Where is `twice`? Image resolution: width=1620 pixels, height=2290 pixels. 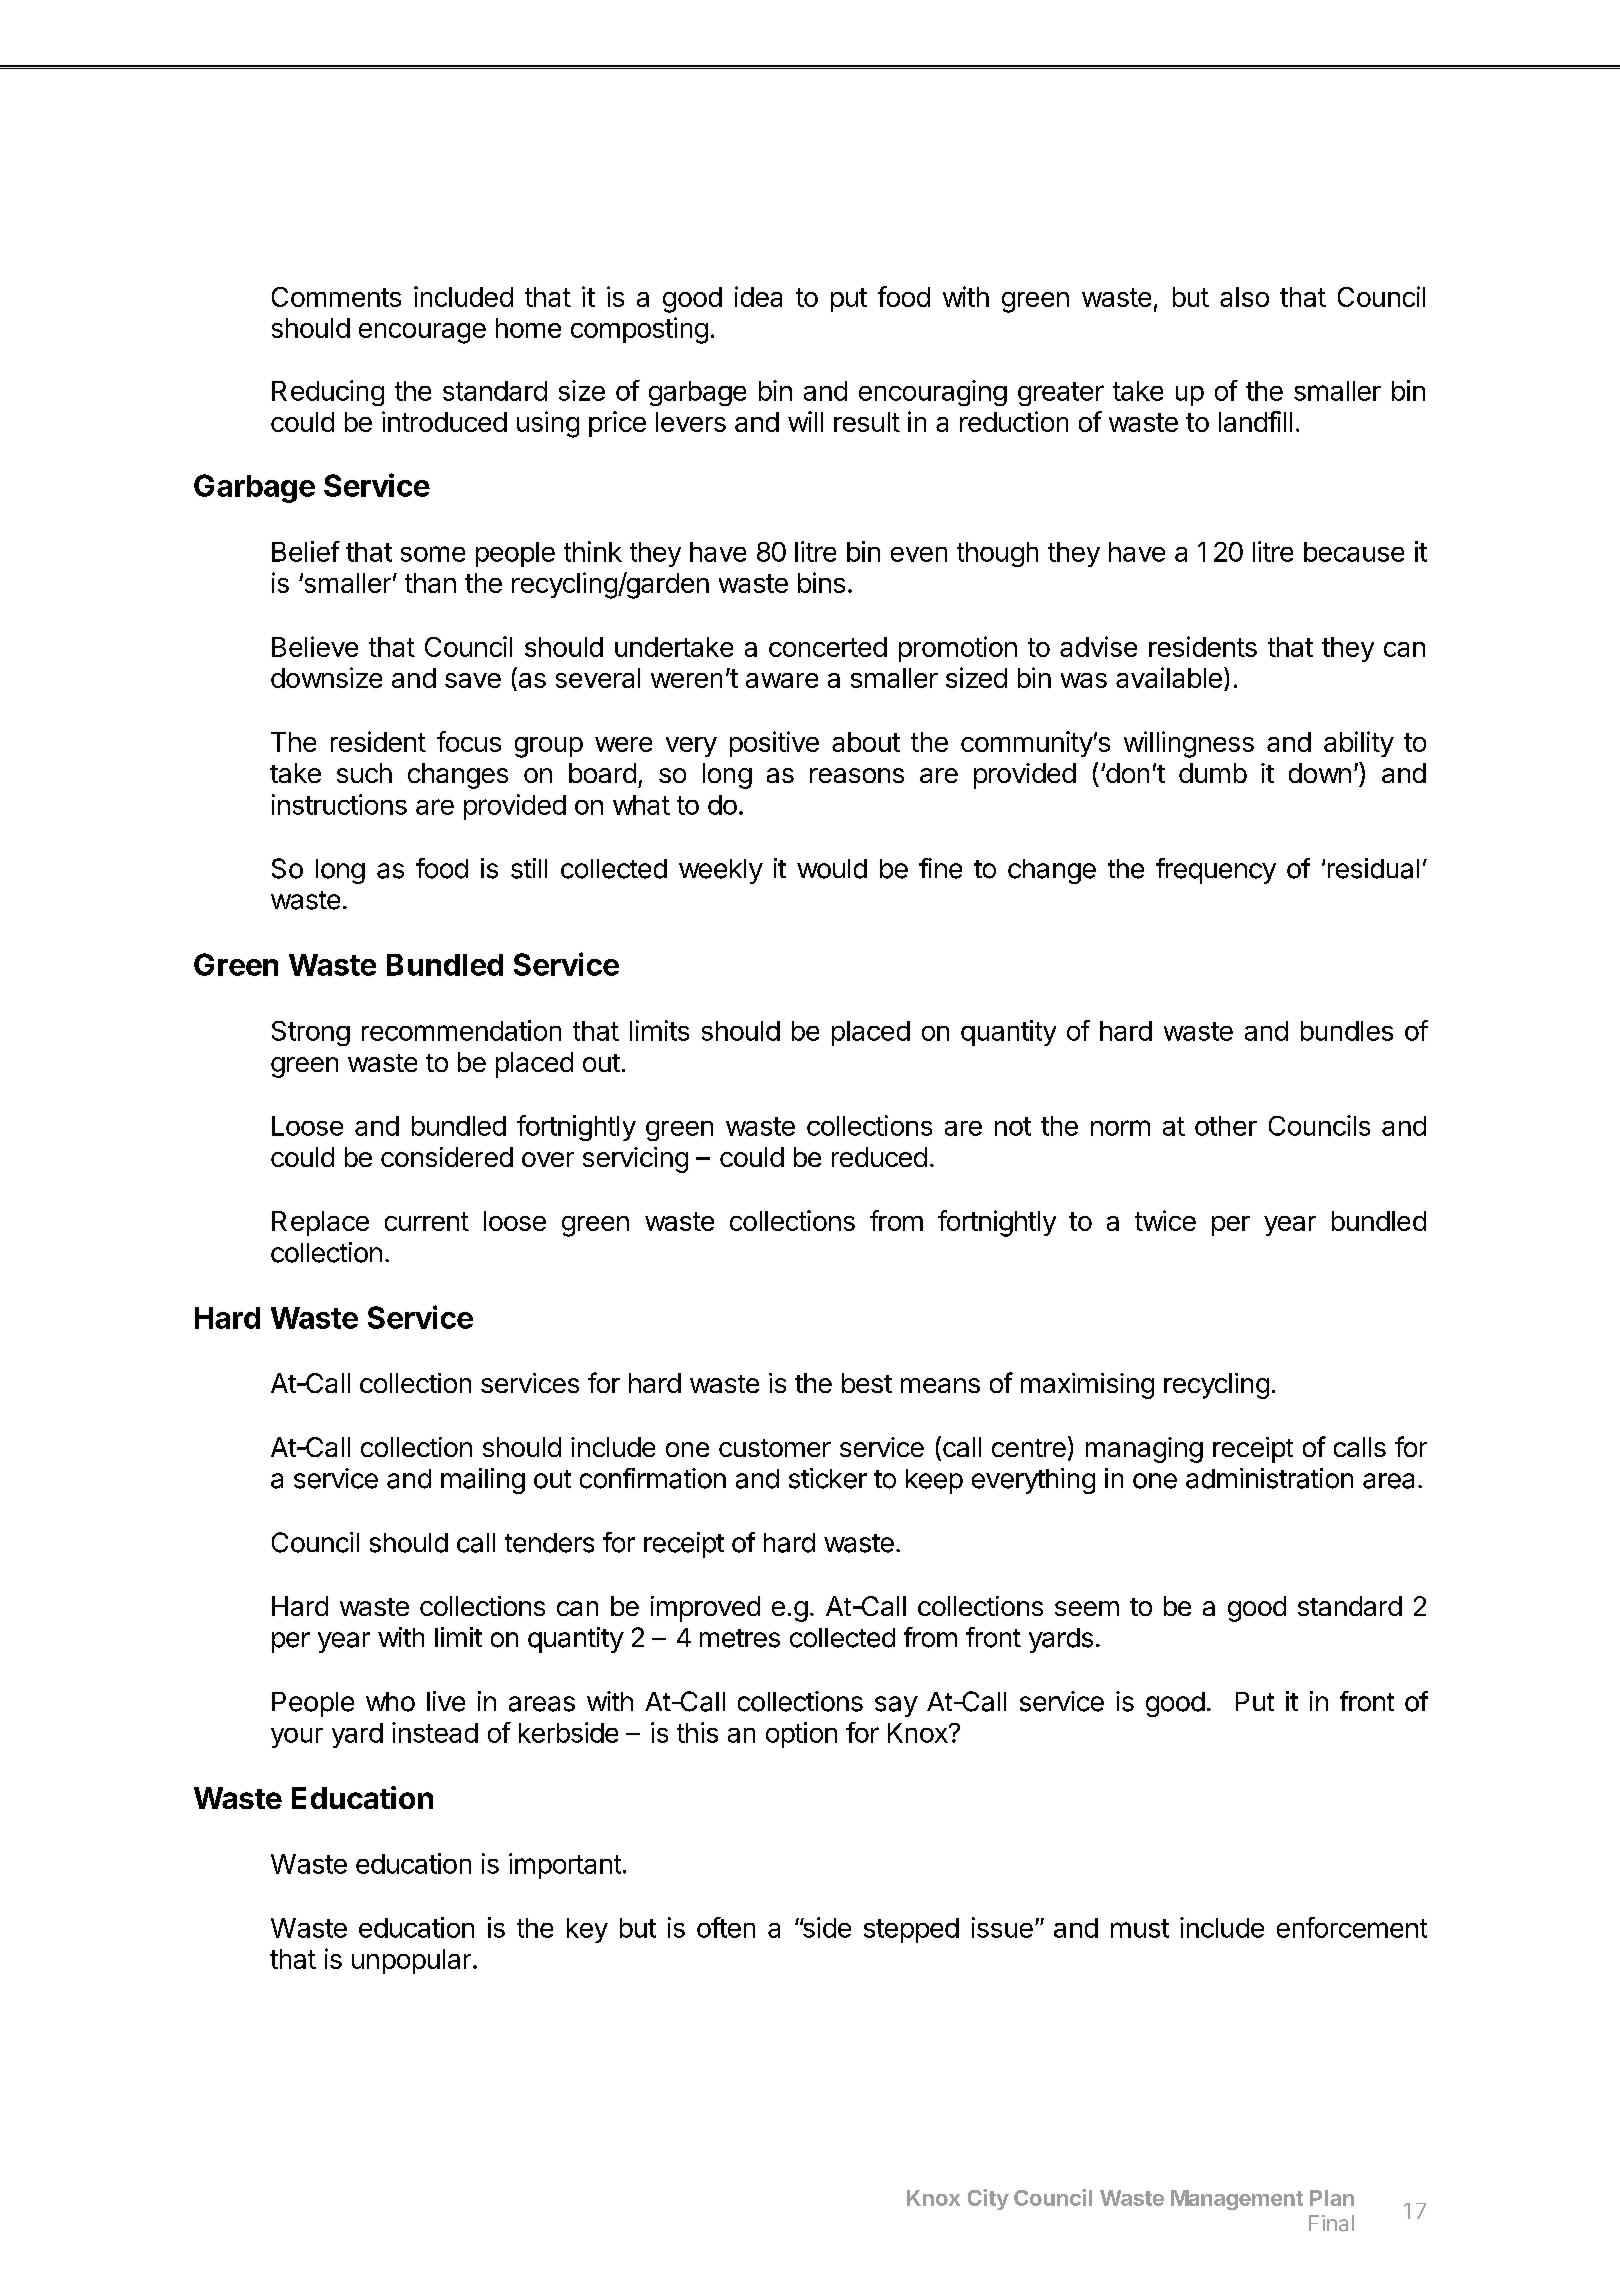
twice is located at coordinates (1165, 1220).
